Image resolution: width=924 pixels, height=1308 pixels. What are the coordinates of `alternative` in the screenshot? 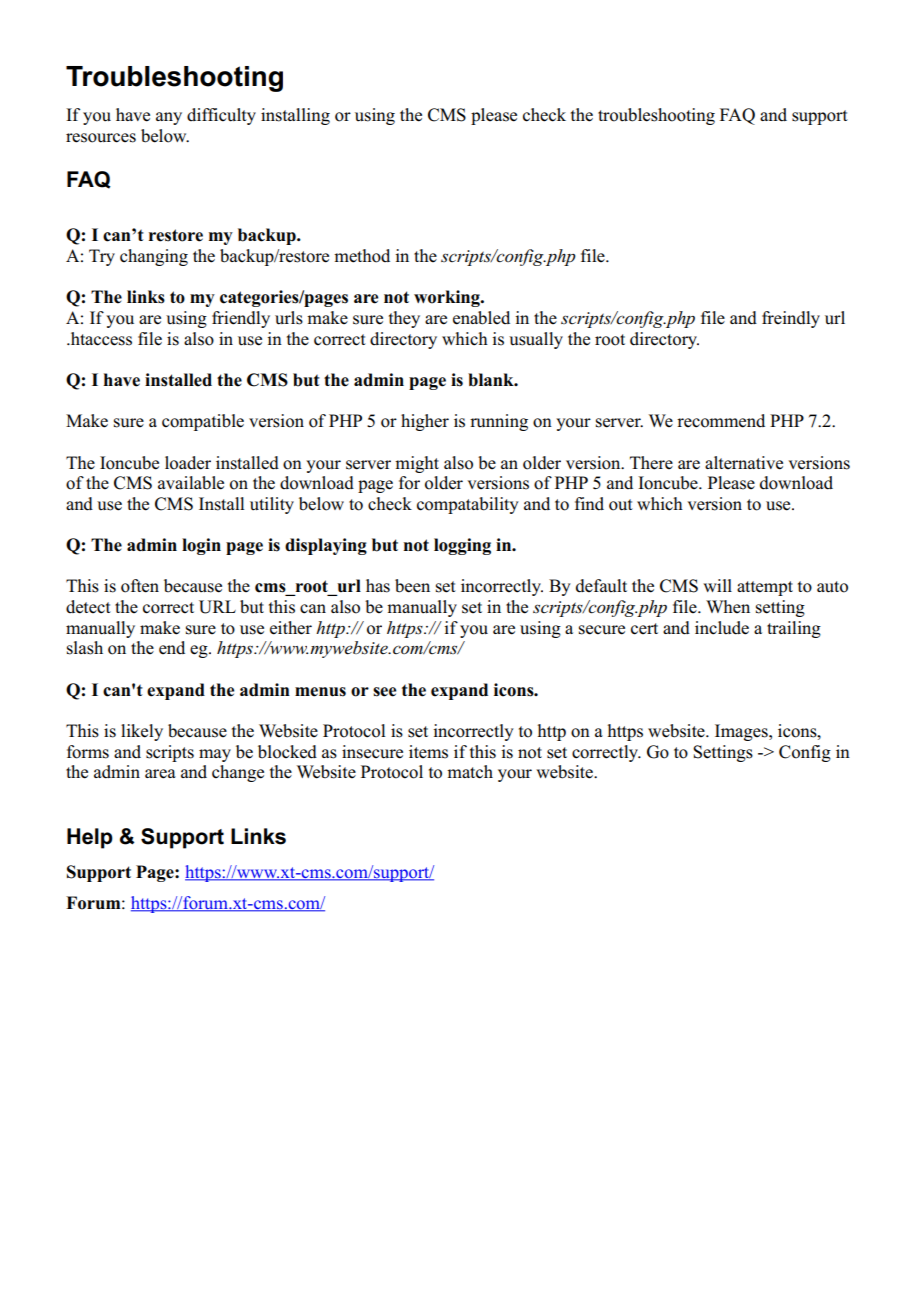 It's located at (744, 463).
